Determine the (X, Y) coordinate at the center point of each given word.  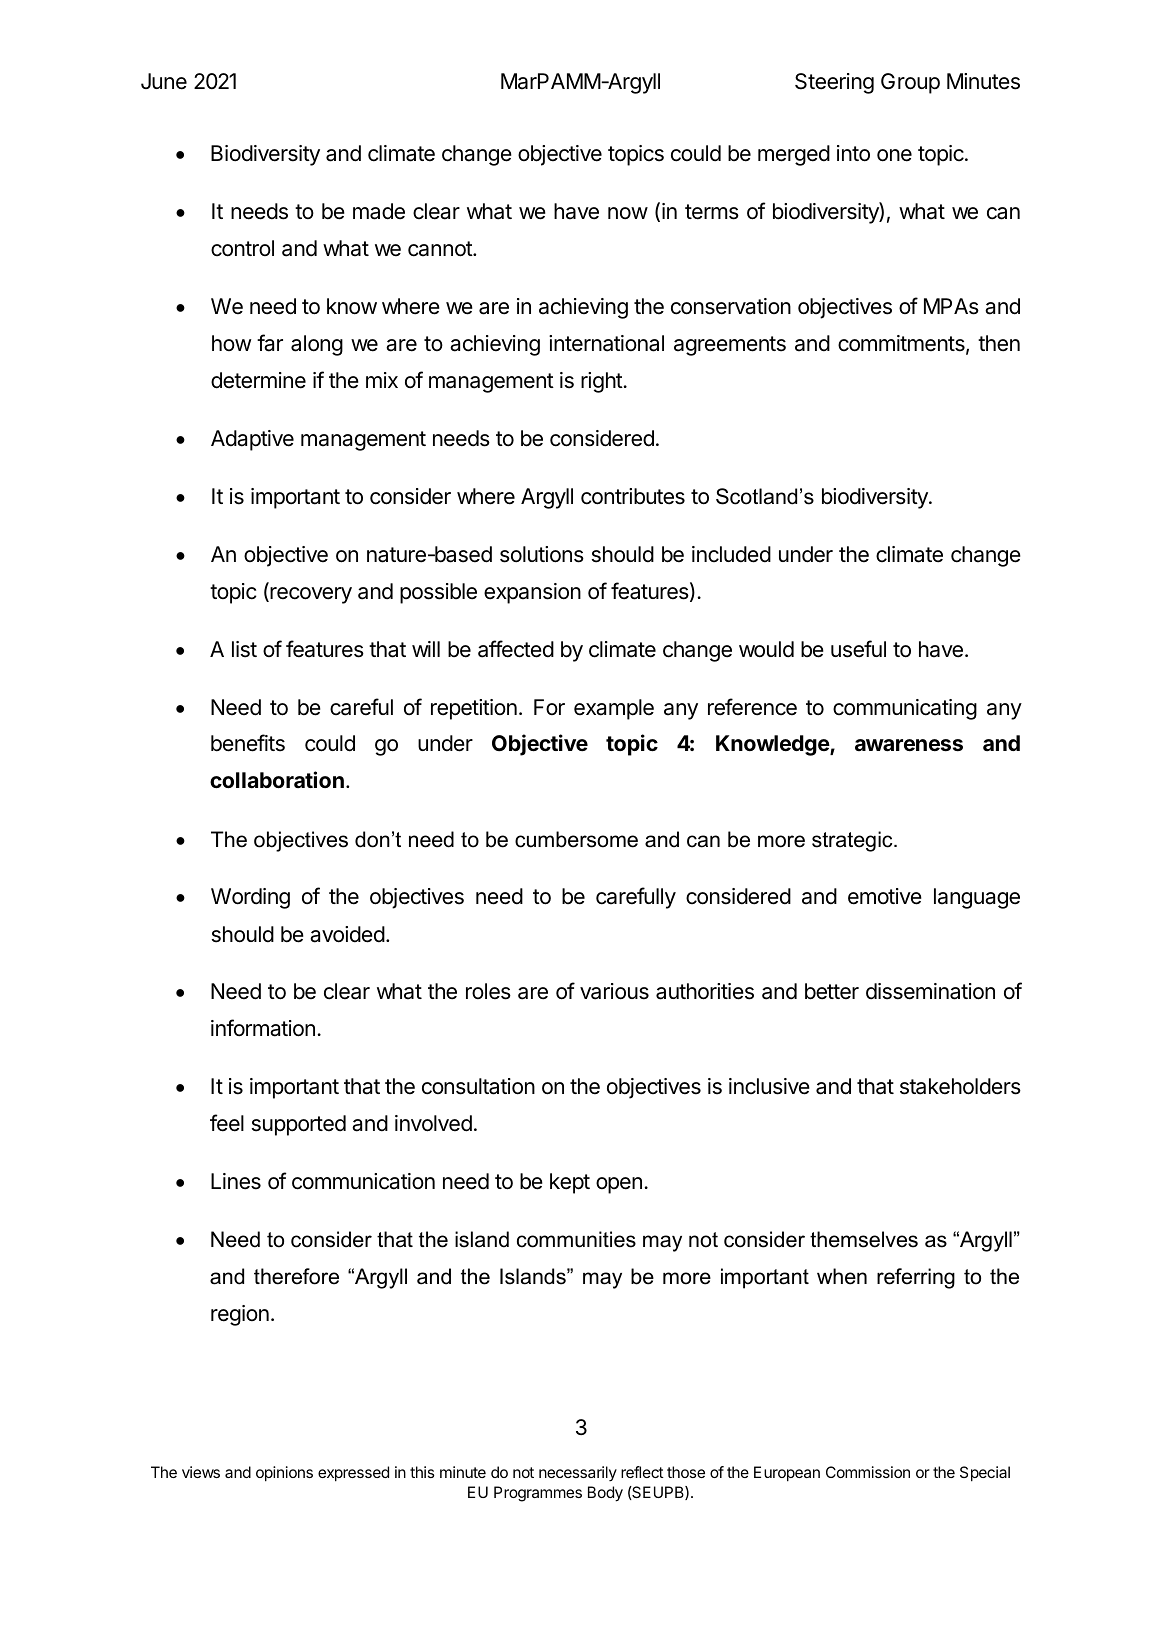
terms (712, 212)
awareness (909, 745)
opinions (284, 1474)
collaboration (277, 780)
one (894, 155)
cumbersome (576, 839)
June (164, 81)
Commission (868, 1472)
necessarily (578, 1474)
